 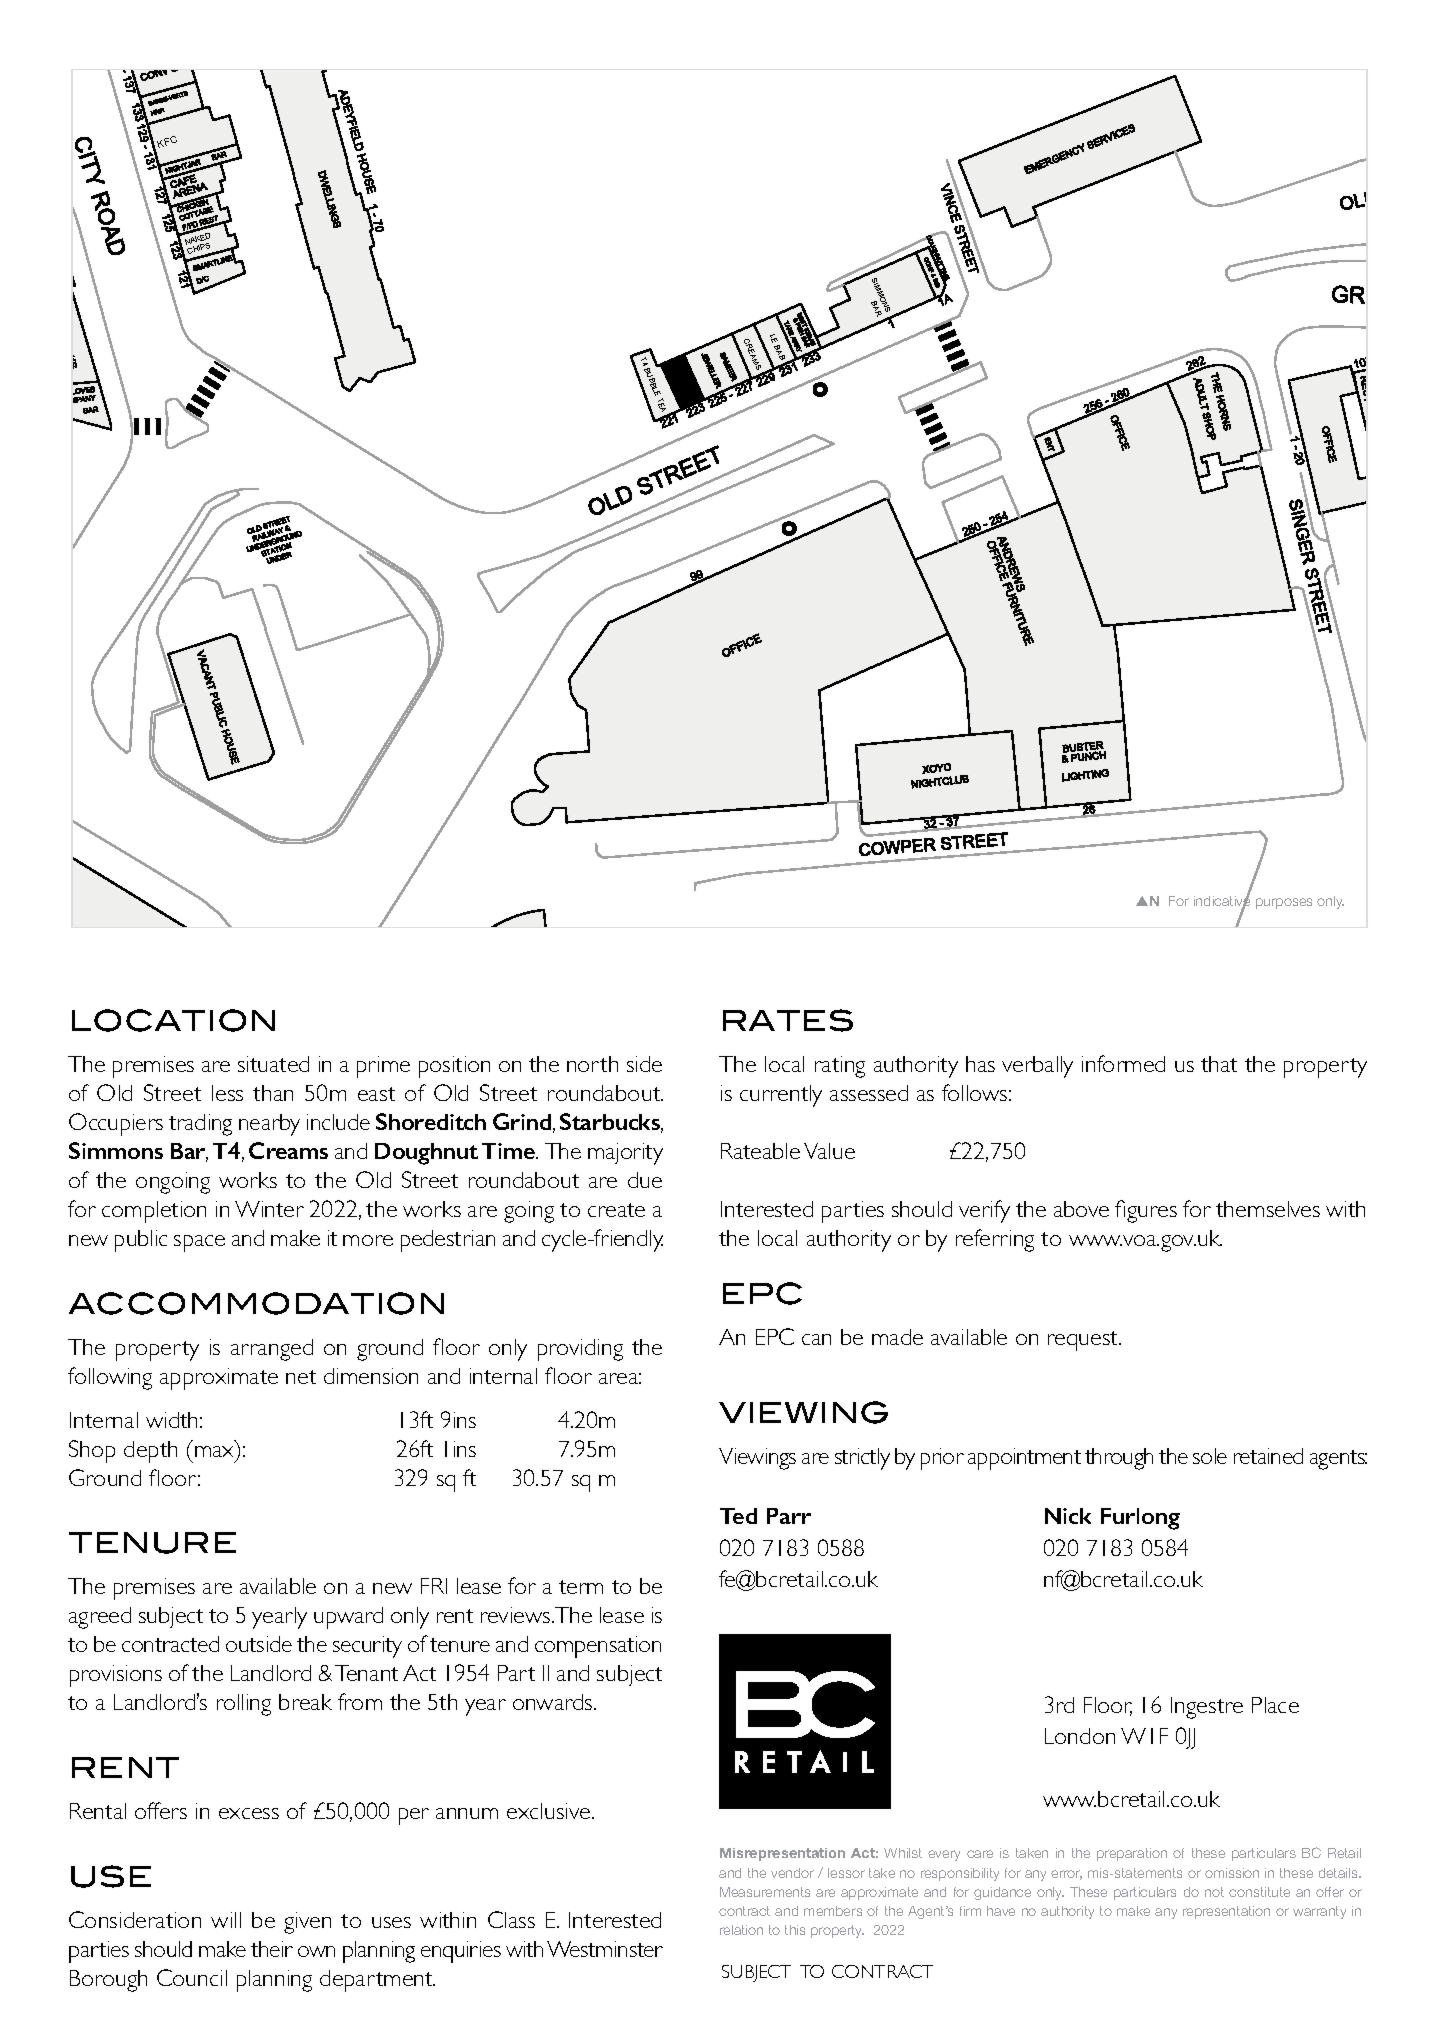 What do you see at coordinates (272, 1949) in the page?
I see `their` at bounding box center [272, 1949].
